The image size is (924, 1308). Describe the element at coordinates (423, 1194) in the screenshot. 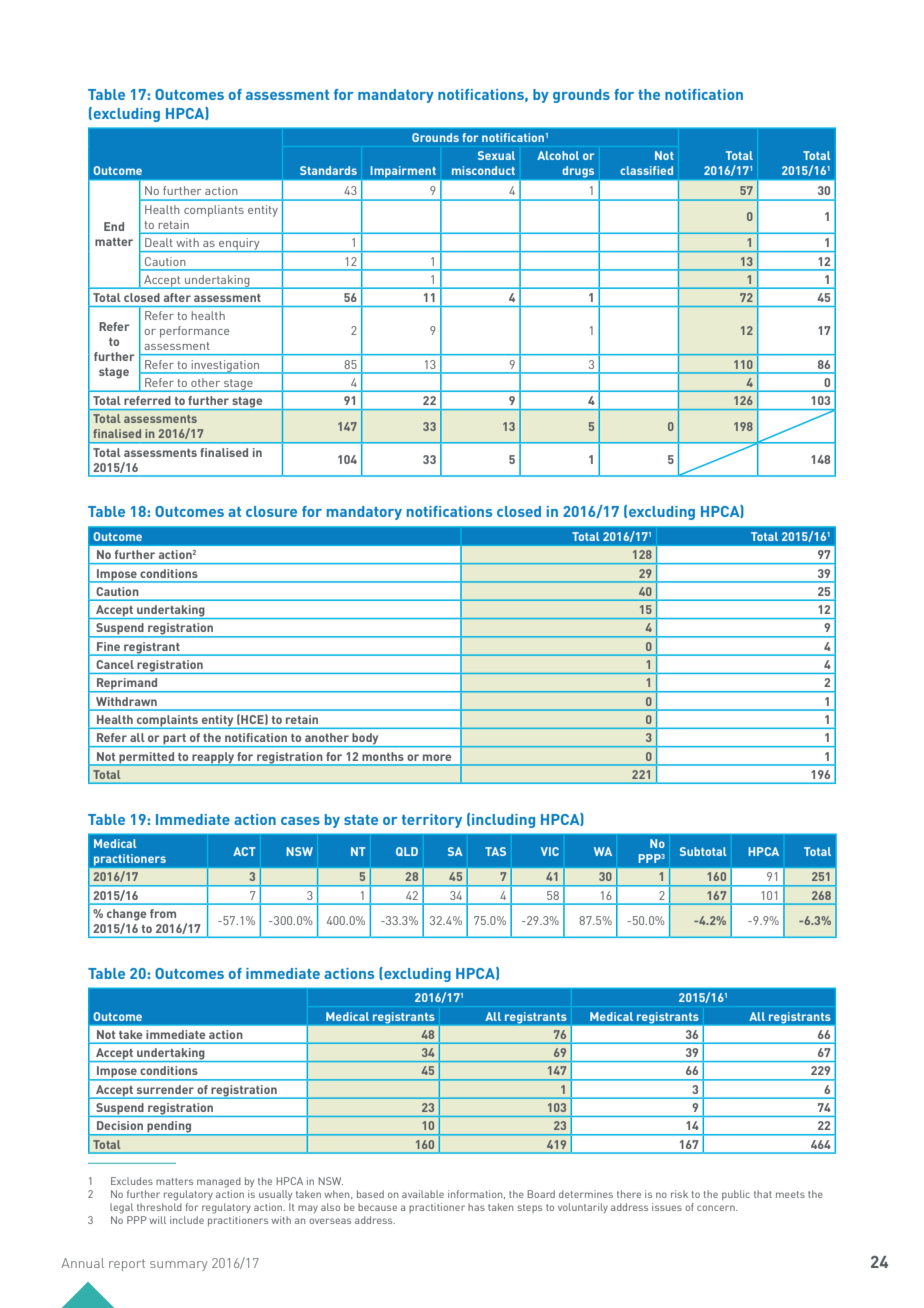

I see `available` at that location.
